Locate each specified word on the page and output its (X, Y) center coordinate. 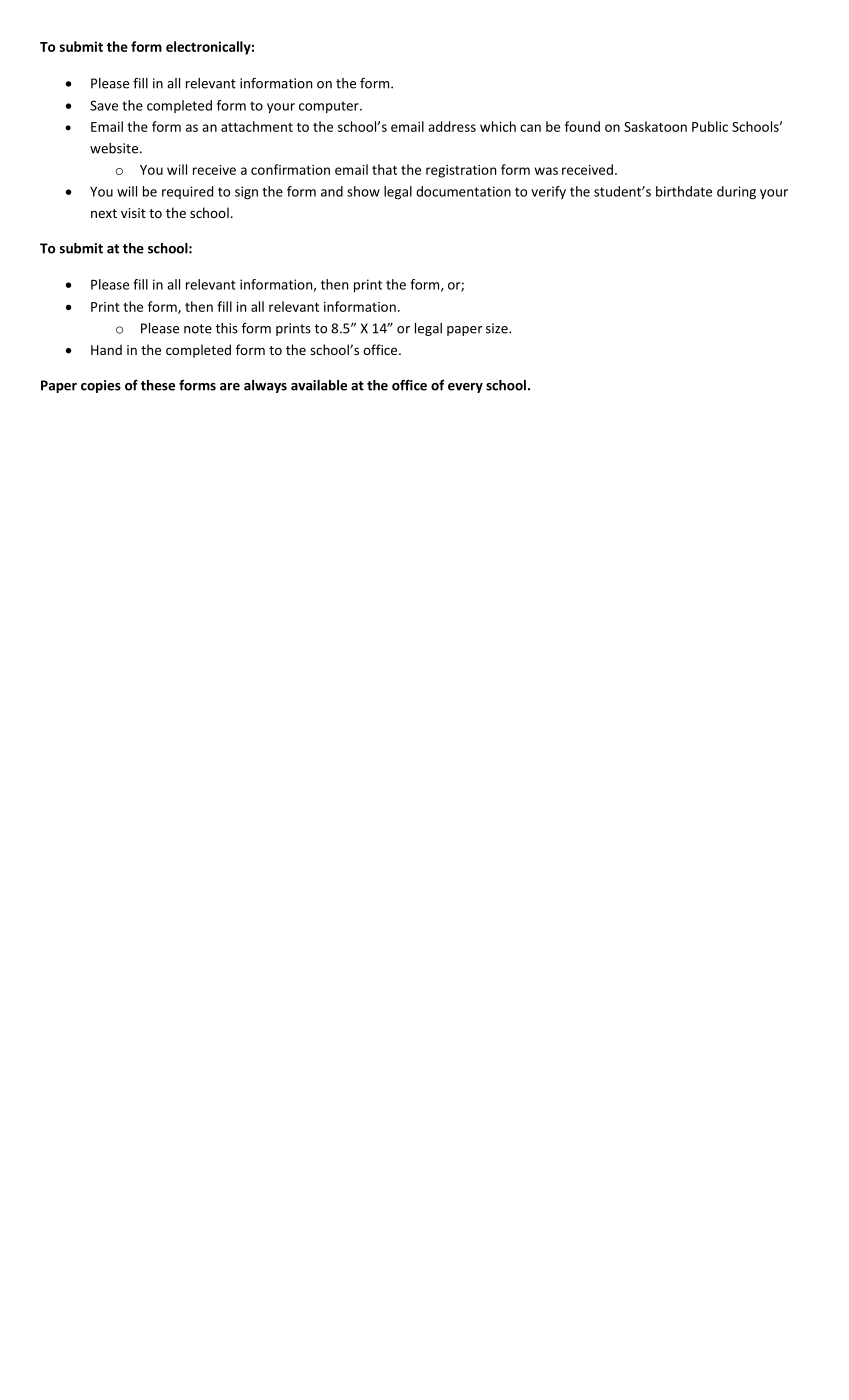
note (198, 329)
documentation (463, 191)
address (452, 126)
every (465, 388)
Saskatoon (655, 126)
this (227, 328)
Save (104, 105)
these (158, 385)
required (187, 192)
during (736, 193)
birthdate (684, 191)
